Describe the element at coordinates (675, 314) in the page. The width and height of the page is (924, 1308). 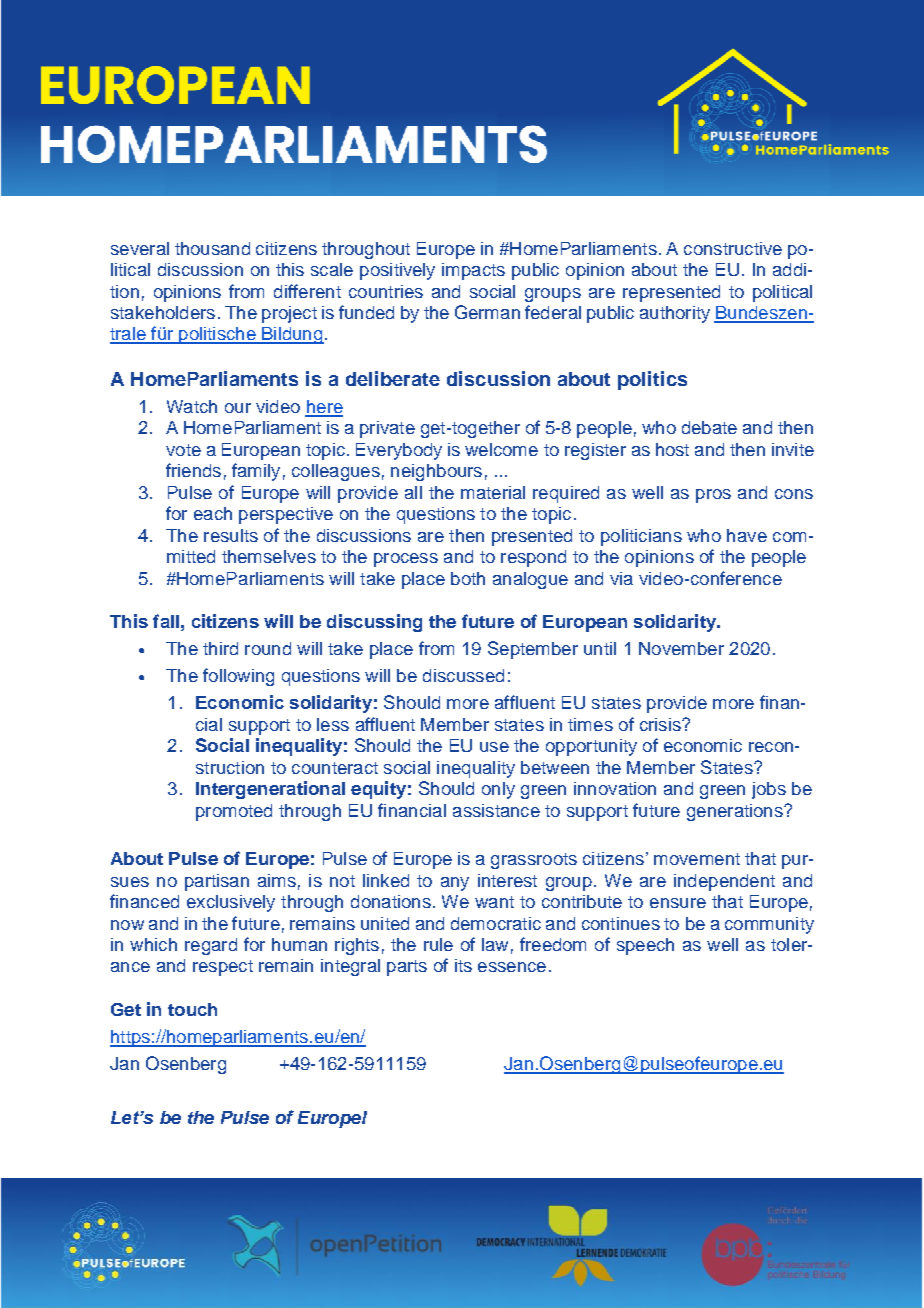
I see `authority` at that location.
